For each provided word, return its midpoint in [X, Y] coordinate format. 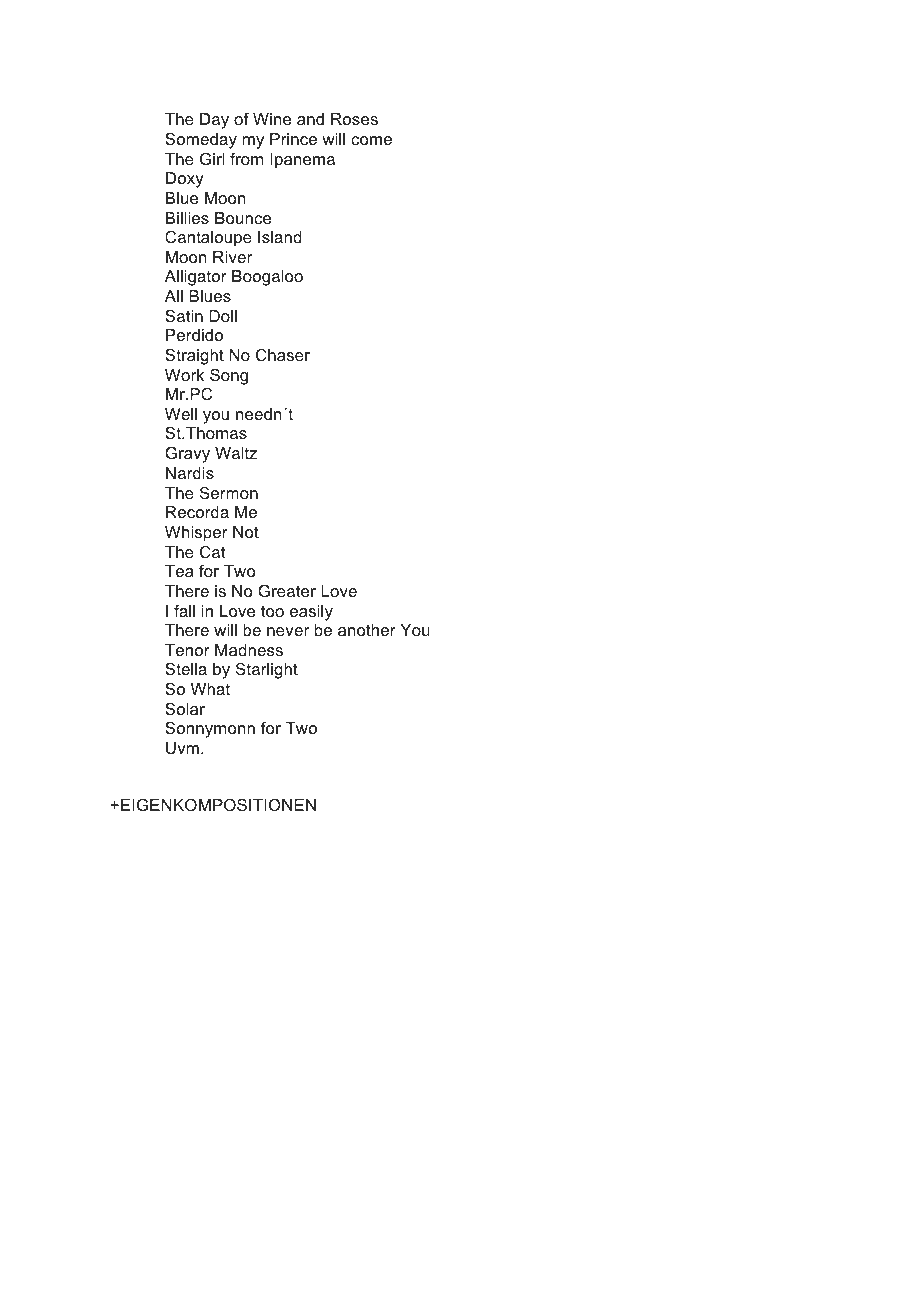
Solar [185, 709]
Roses [354, 119]
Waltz [236, 453]
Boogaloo [267, 278]
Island [279, 237]
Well [181, 414]
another [367, 630]
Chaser [283, 355]
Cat [213, 552]
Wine [272, 119]
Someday [201, 141]
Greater [287, 591]
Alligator [196, 278]
